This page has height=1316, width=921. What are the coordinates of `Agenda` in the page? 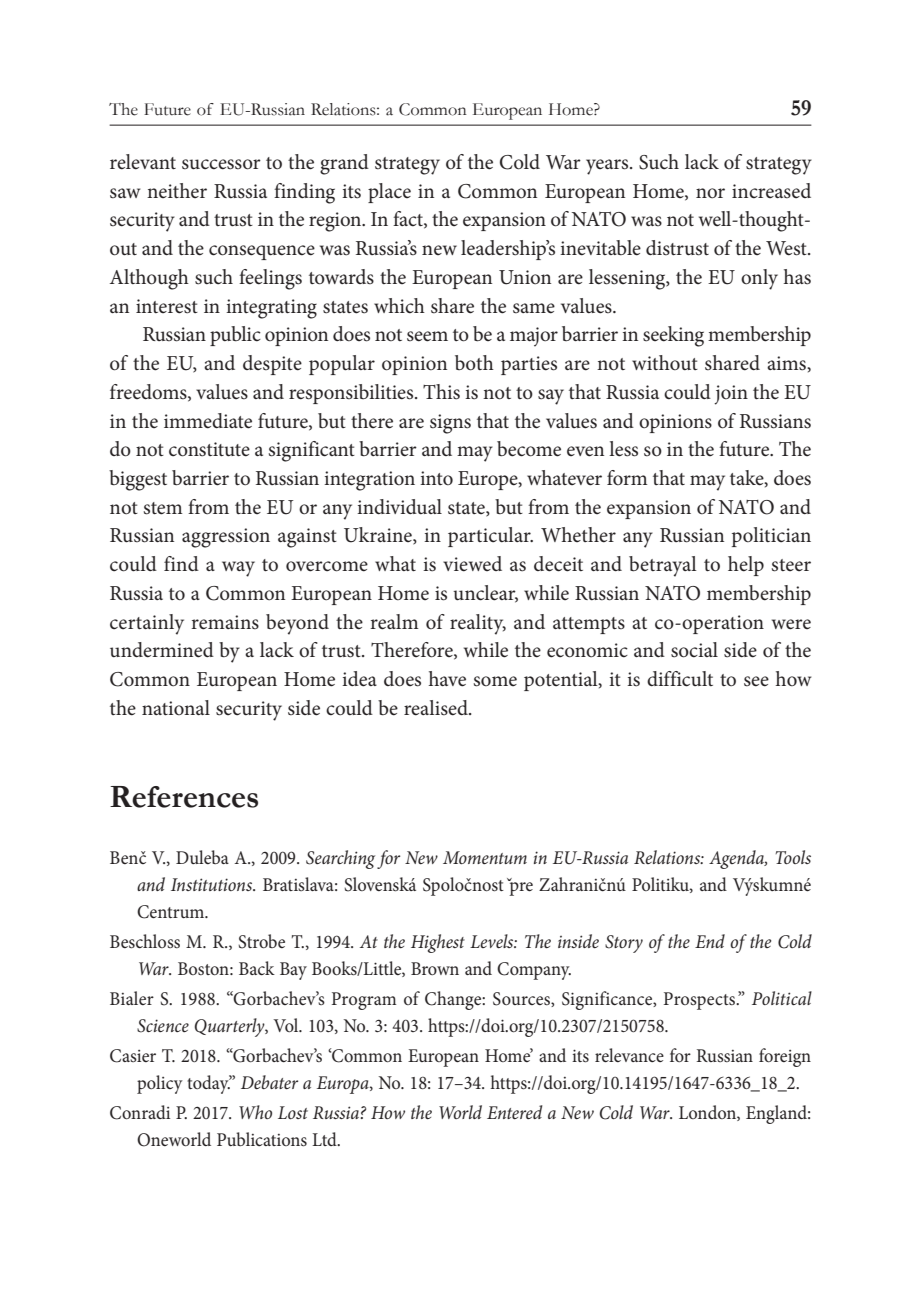 It's located at (738, 859).
